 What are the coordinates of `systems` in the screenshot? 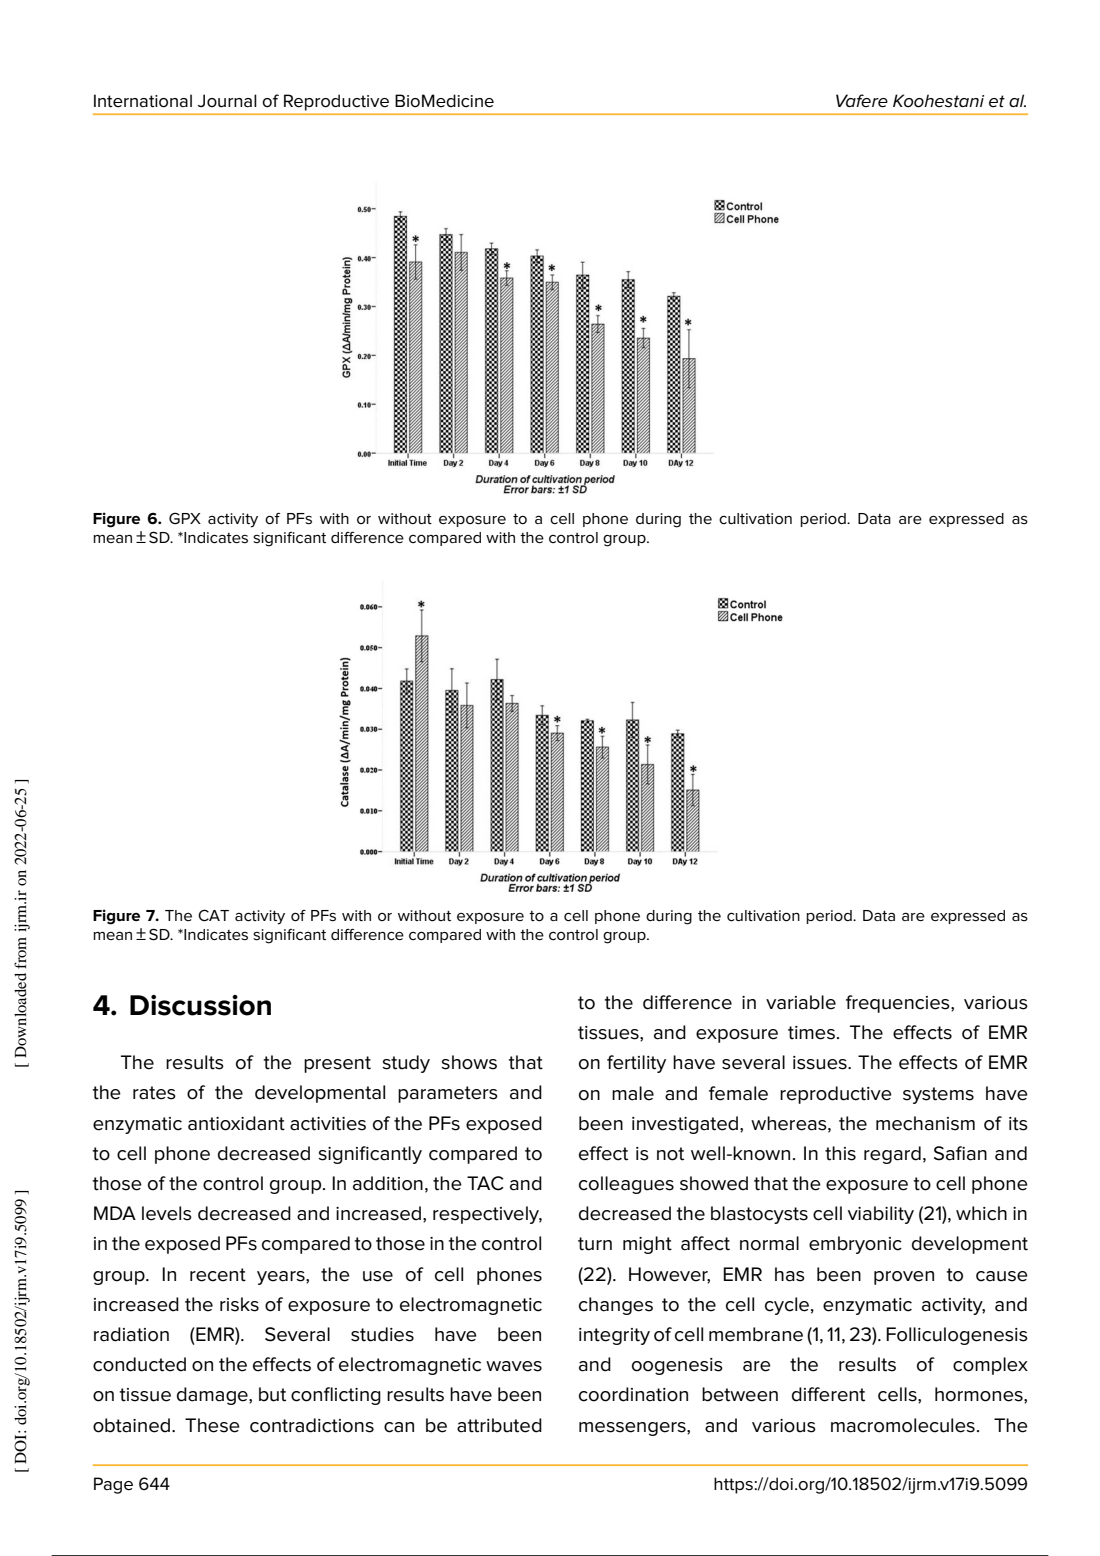 It's located at (938, 1095).
